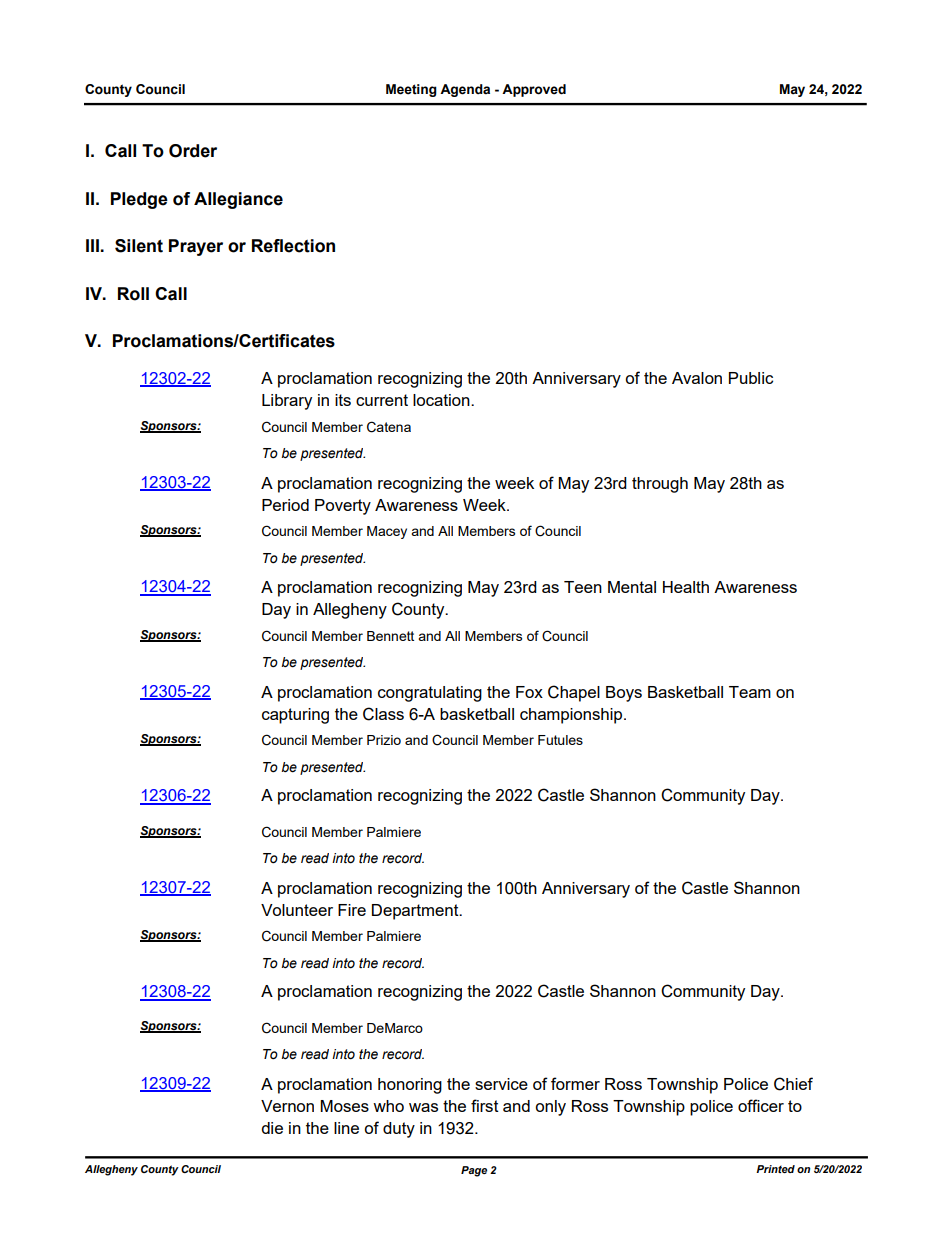  What do you see at coordinates (272, 1128) in the document?
I see `die` at bounding box center [272, 1128].
